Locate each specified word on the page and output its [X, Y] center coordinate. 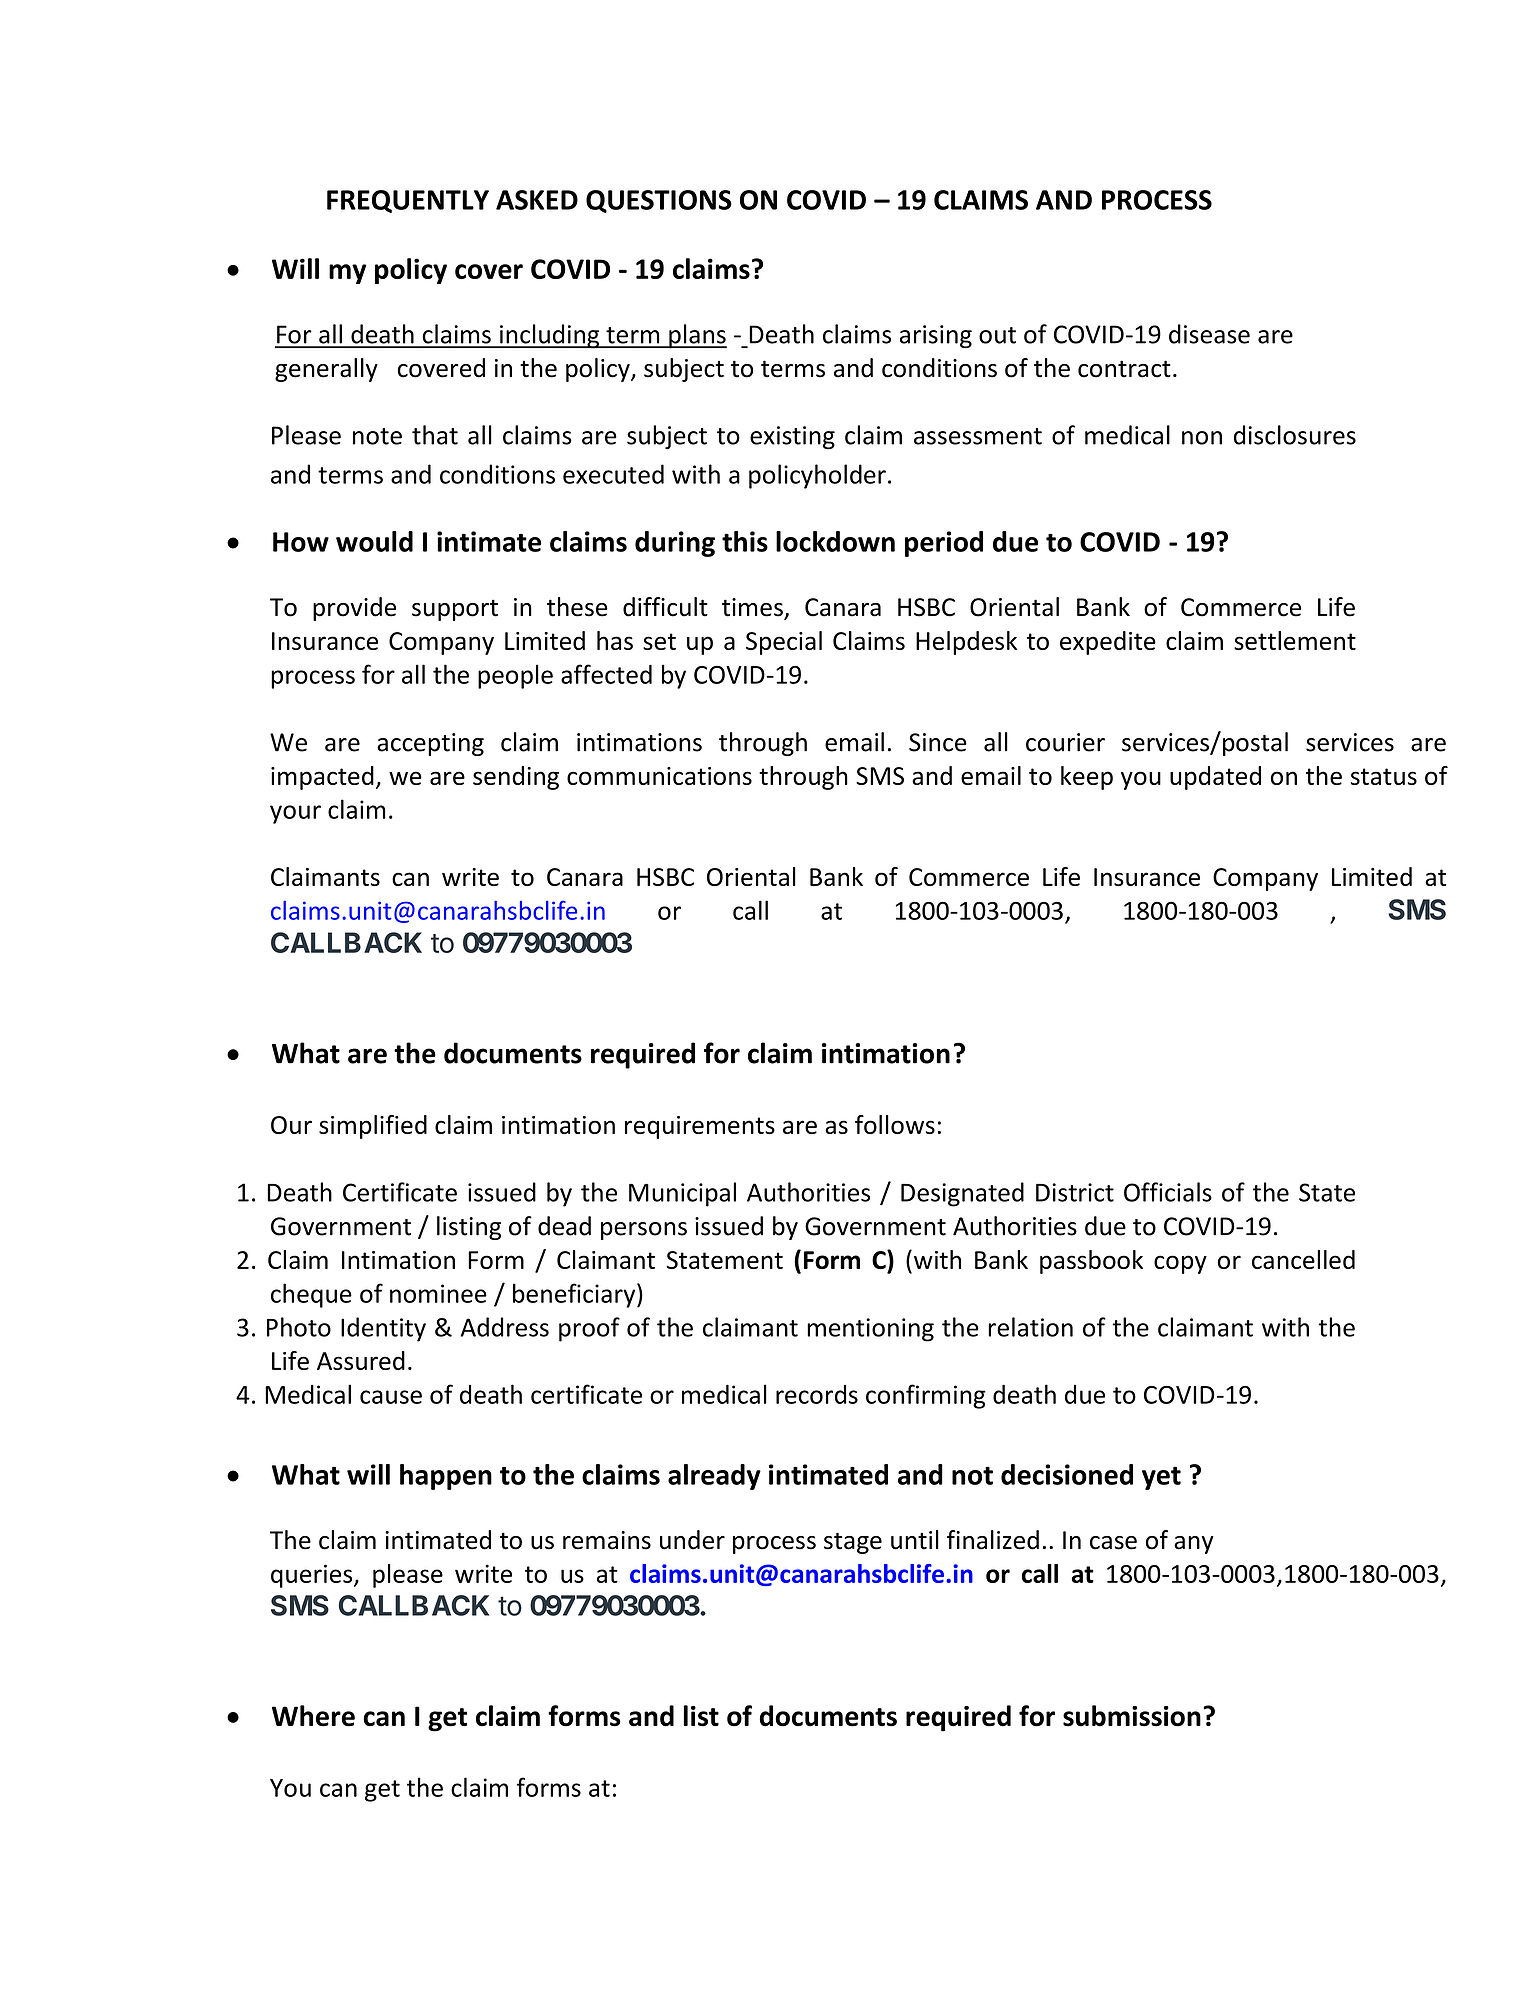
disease [1209, 334]
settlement [1295, 640]
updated [1215, 778]
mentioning [870, 1330]
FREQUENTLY [408, 201]
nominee [438, 1293]
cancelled [1303, 1259]
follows [895, 1124]
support [455, 610]
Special [784, 643]
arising [936, 337]
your [295, 814]
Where [313, 1716]
